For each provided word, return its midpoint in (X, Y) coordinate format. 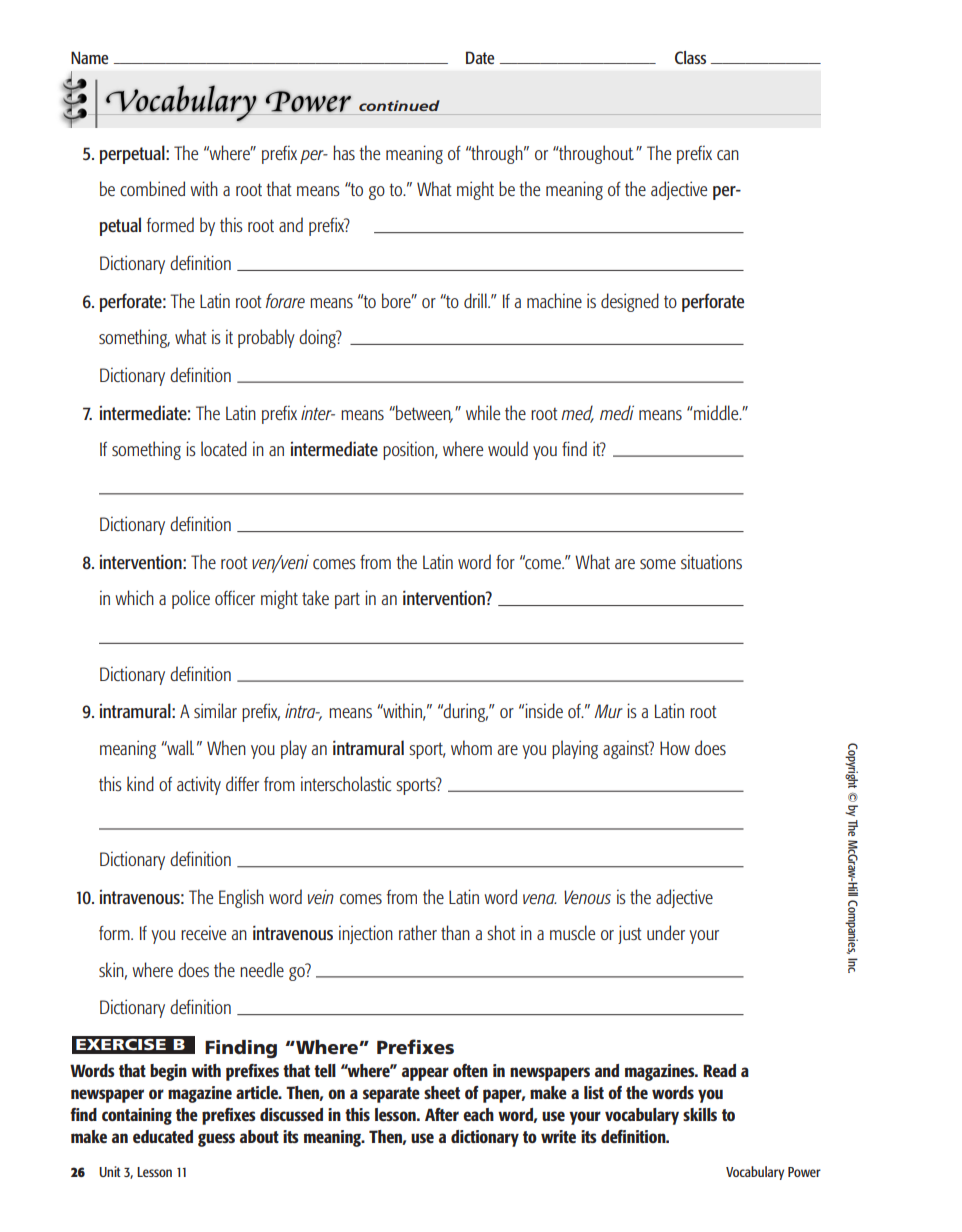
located (224, 448)
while (483, 412)
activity (199, 785)
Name (89, 57)
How (675, 748)
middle (716, 412)
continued (399, 105)
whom (471, 747)
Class (690, 57)
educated (163, 1136)
